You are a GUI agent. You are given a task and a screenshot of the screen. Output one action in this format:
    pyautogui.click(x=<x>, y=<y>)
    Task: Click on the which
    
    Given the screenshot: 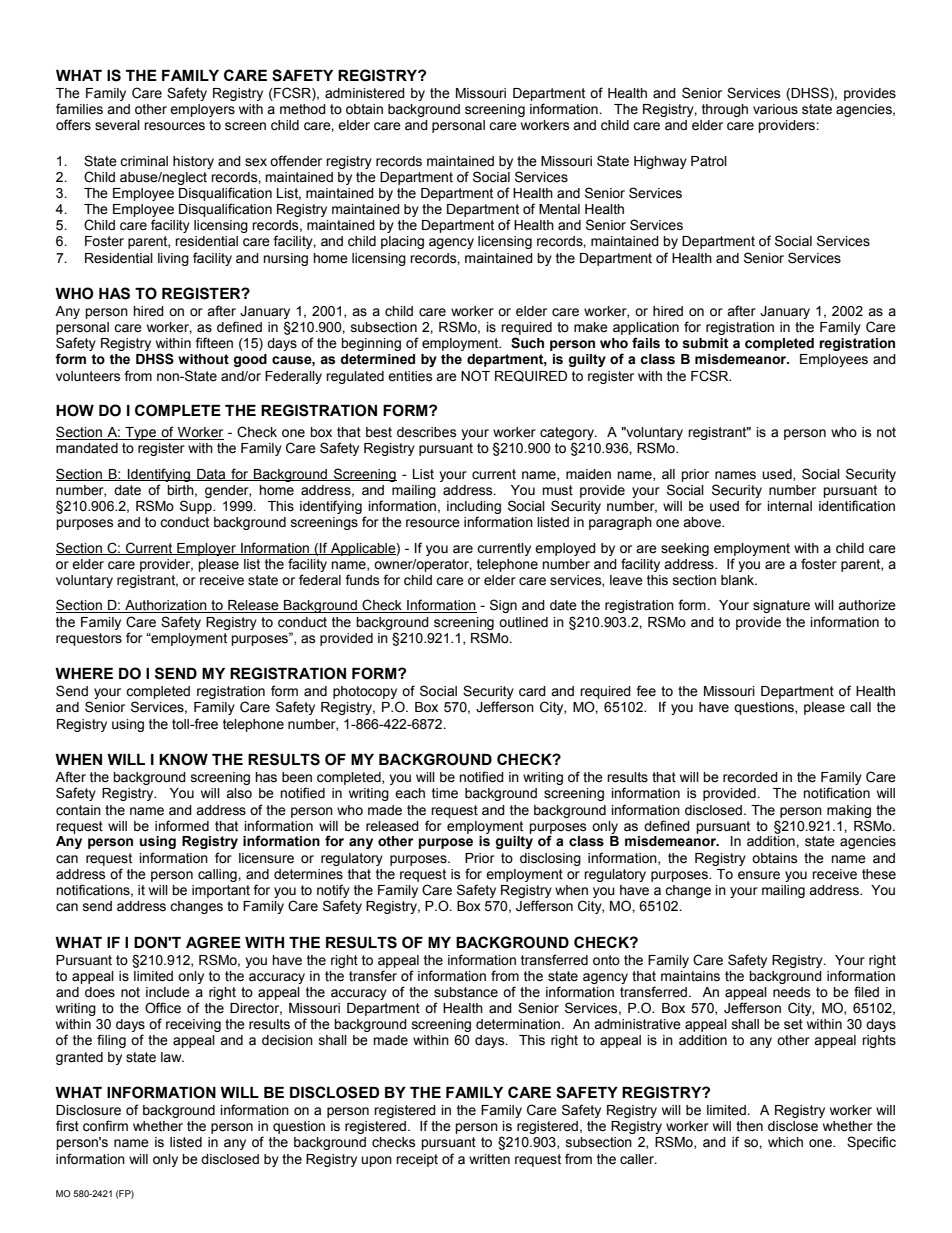 What is the action you would take?
    pyautogui.click(x=785, y=1142)
